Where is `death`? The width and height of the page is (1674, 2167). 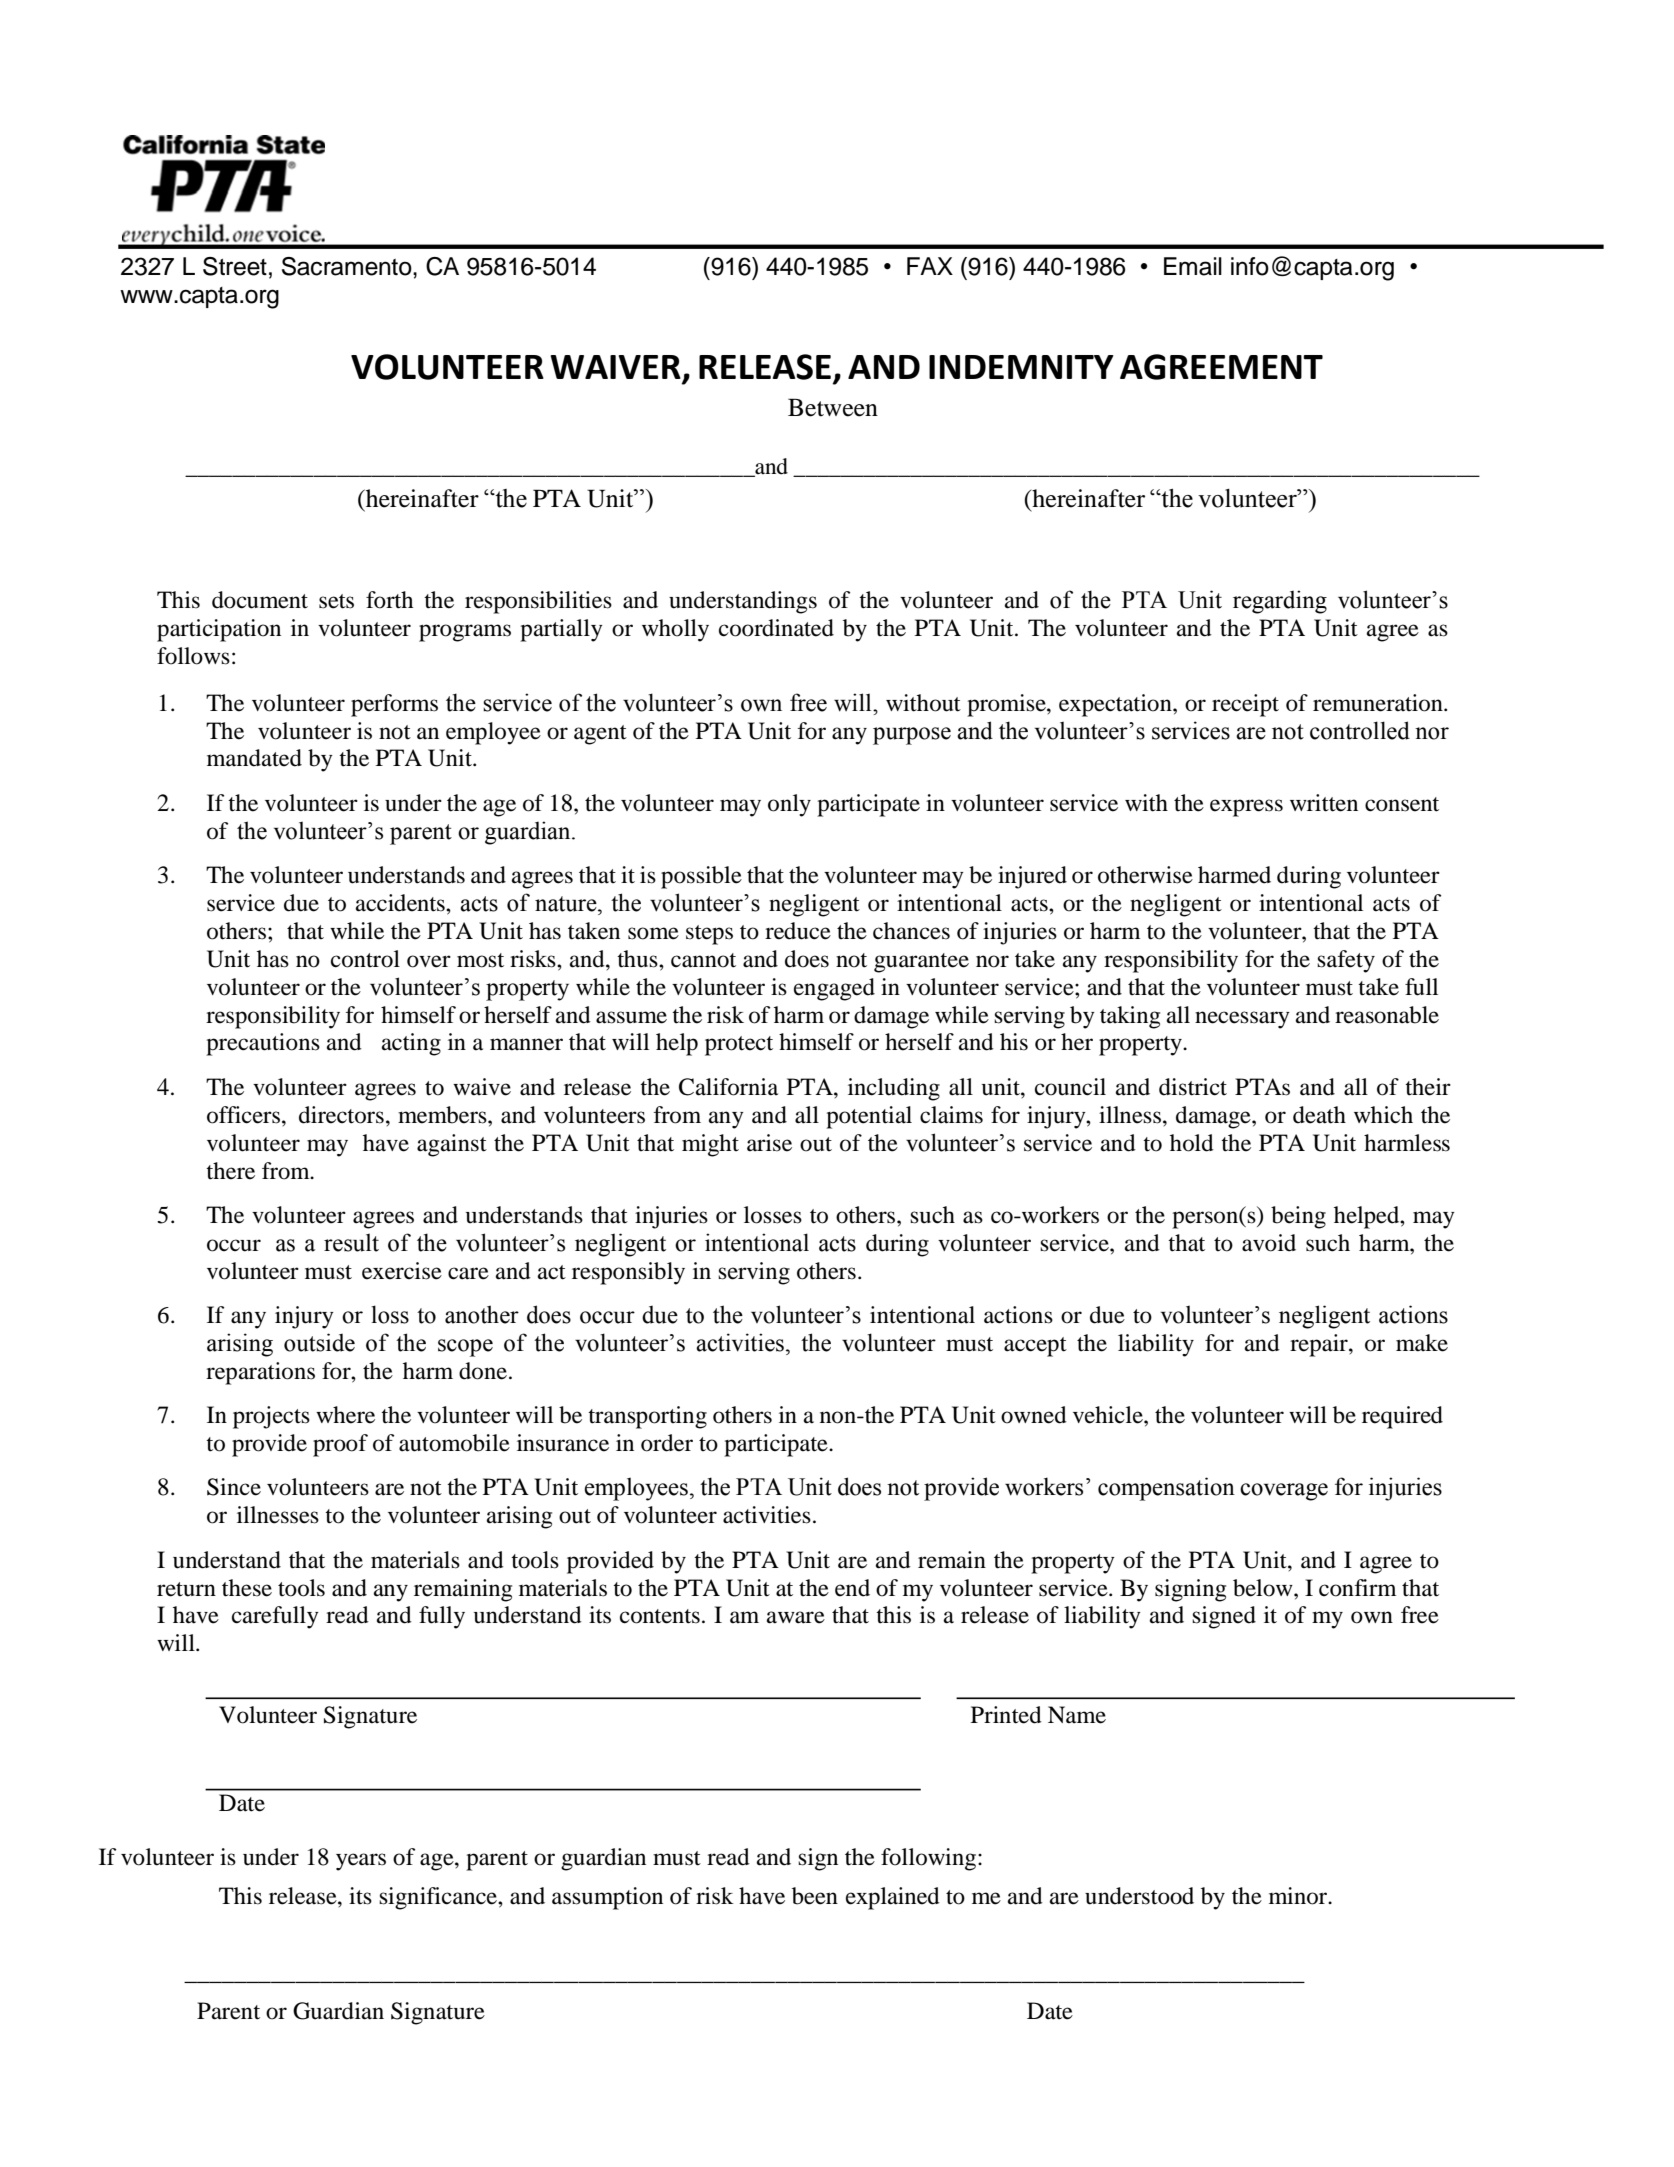 death is located at coordinates (1319, 1115).
